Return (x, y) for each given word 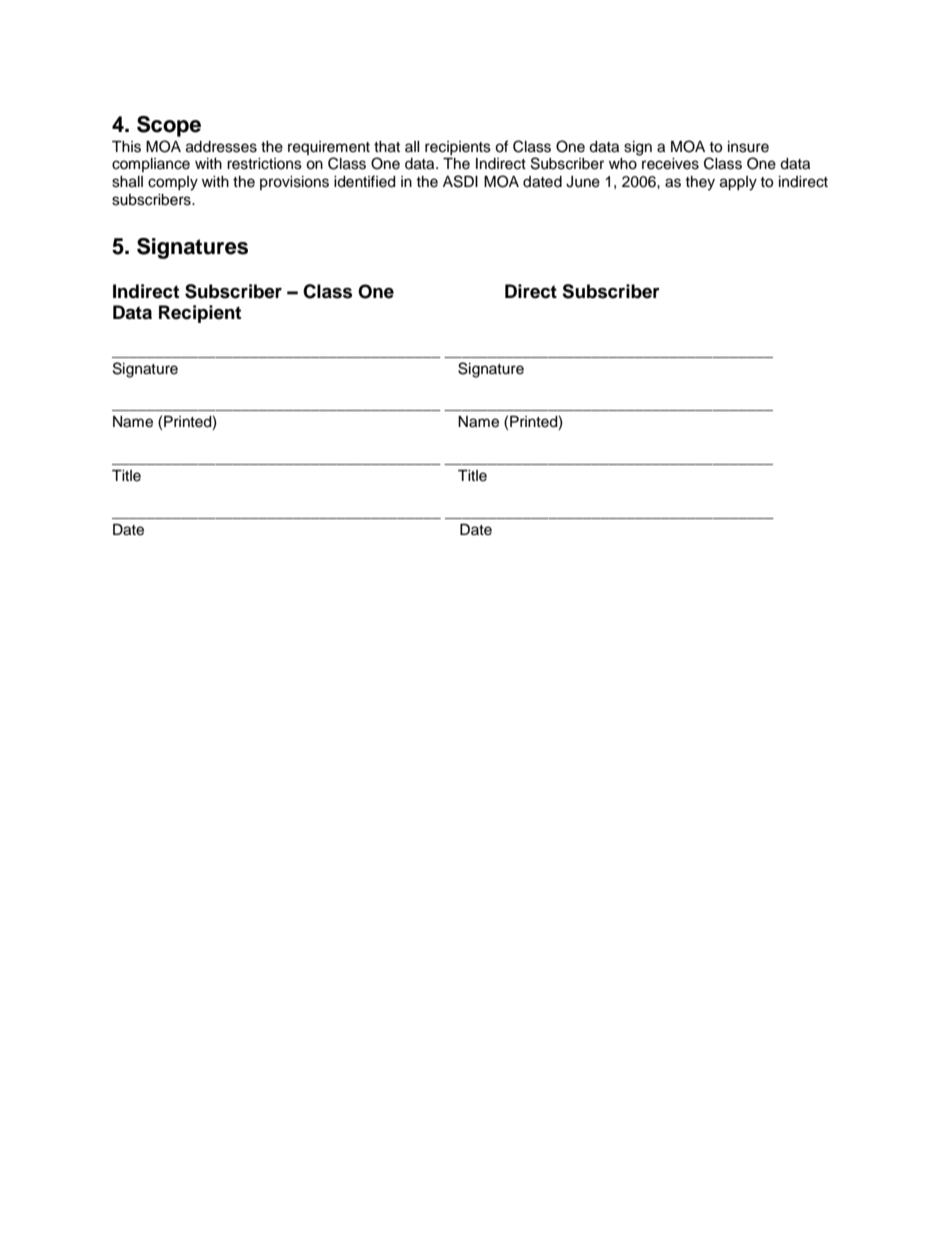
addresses (221, 147)
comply (173, 183)
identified (364, 181)
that (387, 147)
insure (748, 147)
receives (670, 164)
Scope (169, 126)
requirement (329, 148)
